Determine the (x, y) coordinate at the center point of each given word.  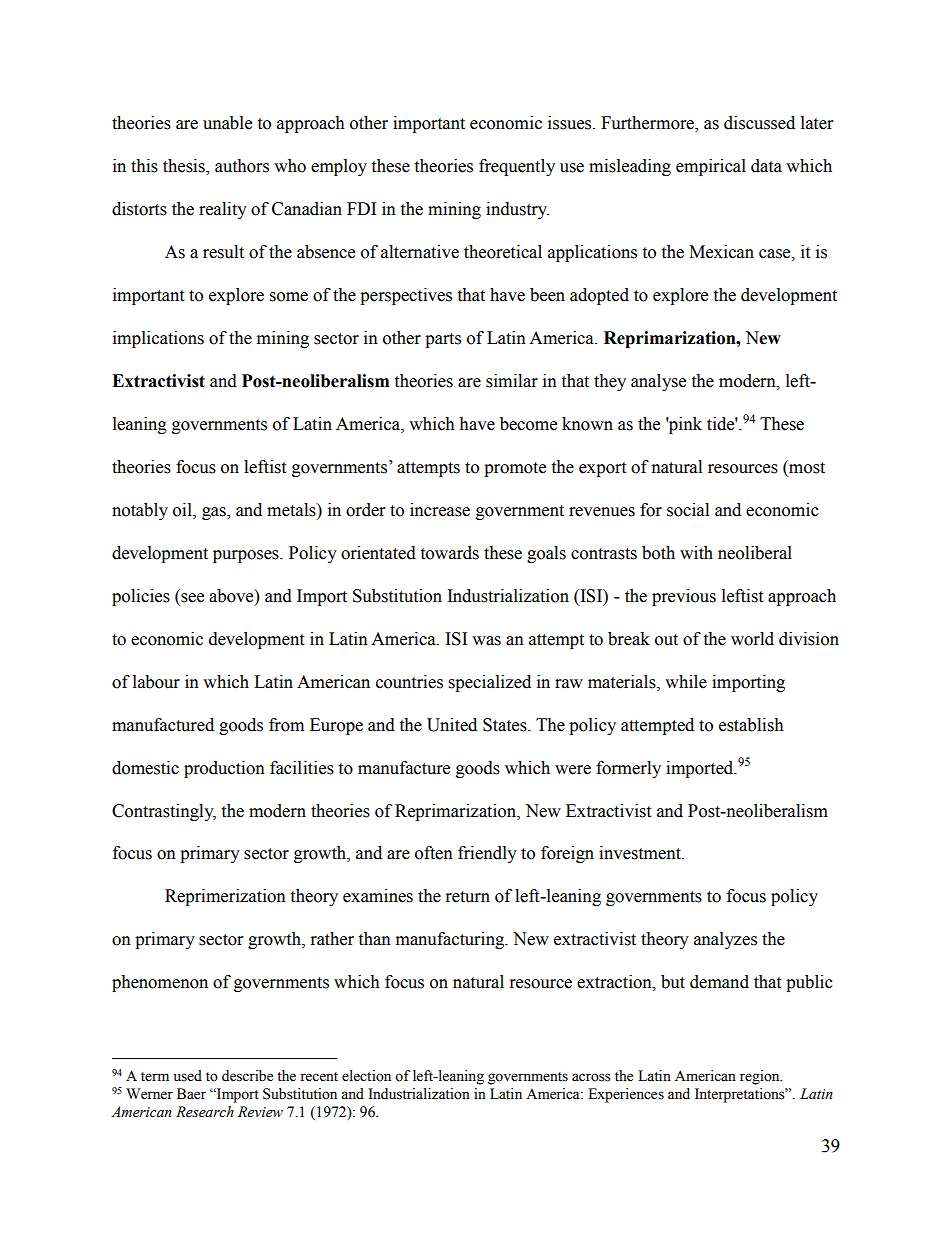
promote (515, 469)
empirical (711, 167)
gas (215, 513)
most (806, 467)
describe (247, 1076)
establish (751, 725)
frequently (517, 167)
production (224, 769)
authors (242, 166)
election (366, 1076)
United (452, 725)
